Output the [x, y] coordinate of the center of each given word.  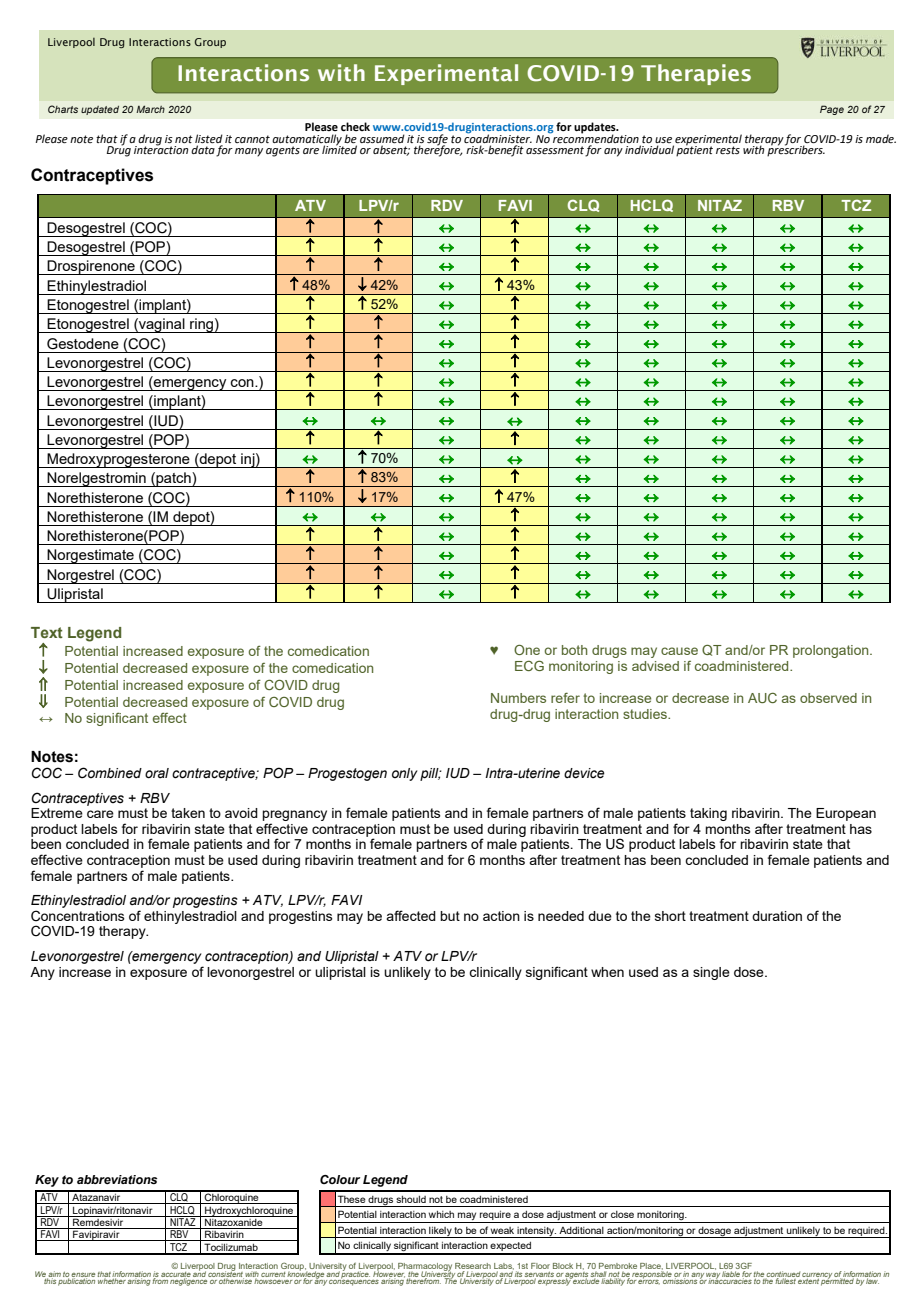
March [150, 109]
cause [679, 651]
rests [728, 150]
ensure [83, 1276]
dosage [715, 1232]
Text [47, 632]
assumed [382, 138]
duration [777, 916]
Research [473, 1266]
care [100, 814]
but [450, 916]
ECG [529, 665]
